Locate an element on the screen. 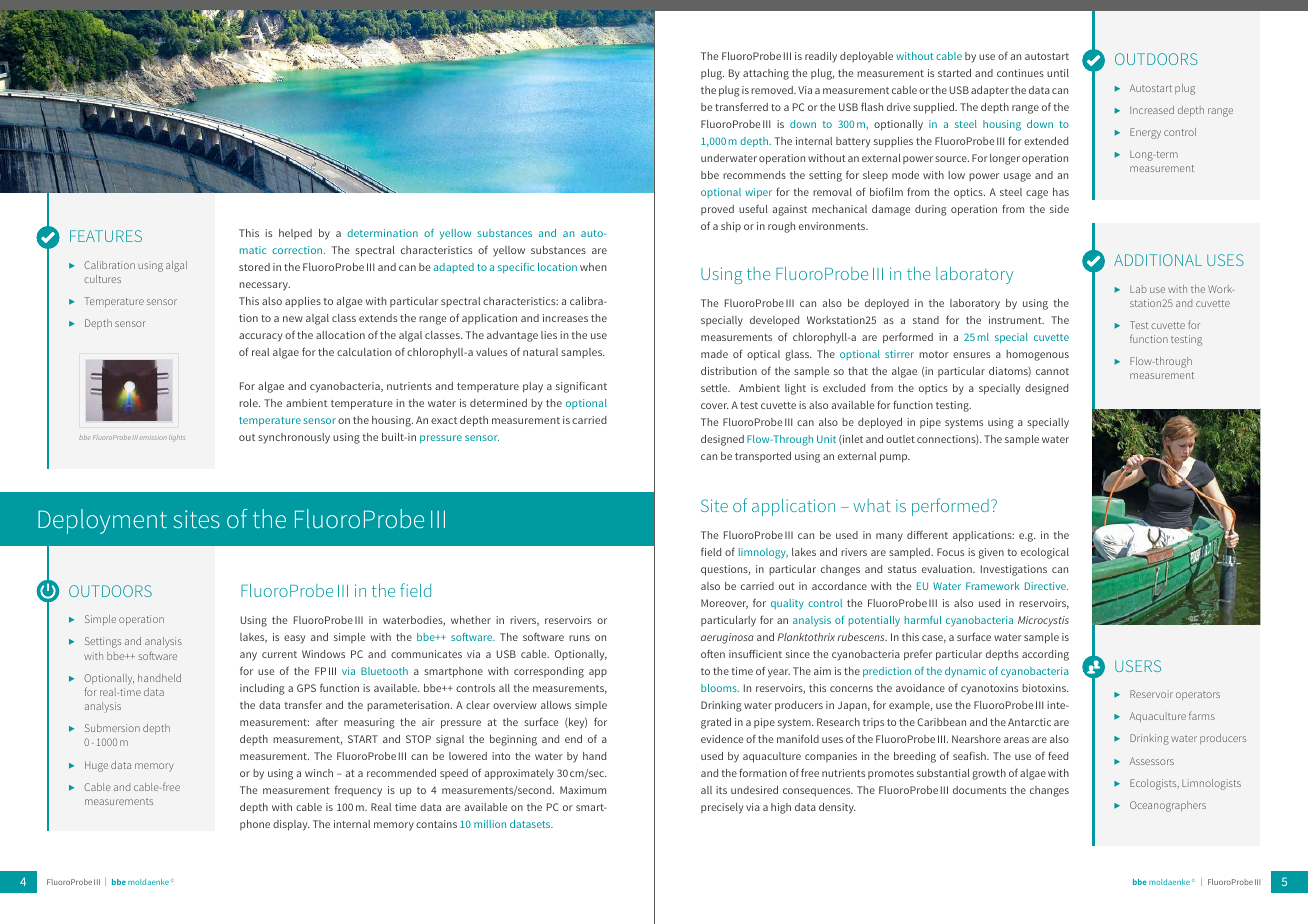  helped is located at coordinates (295, 234).
